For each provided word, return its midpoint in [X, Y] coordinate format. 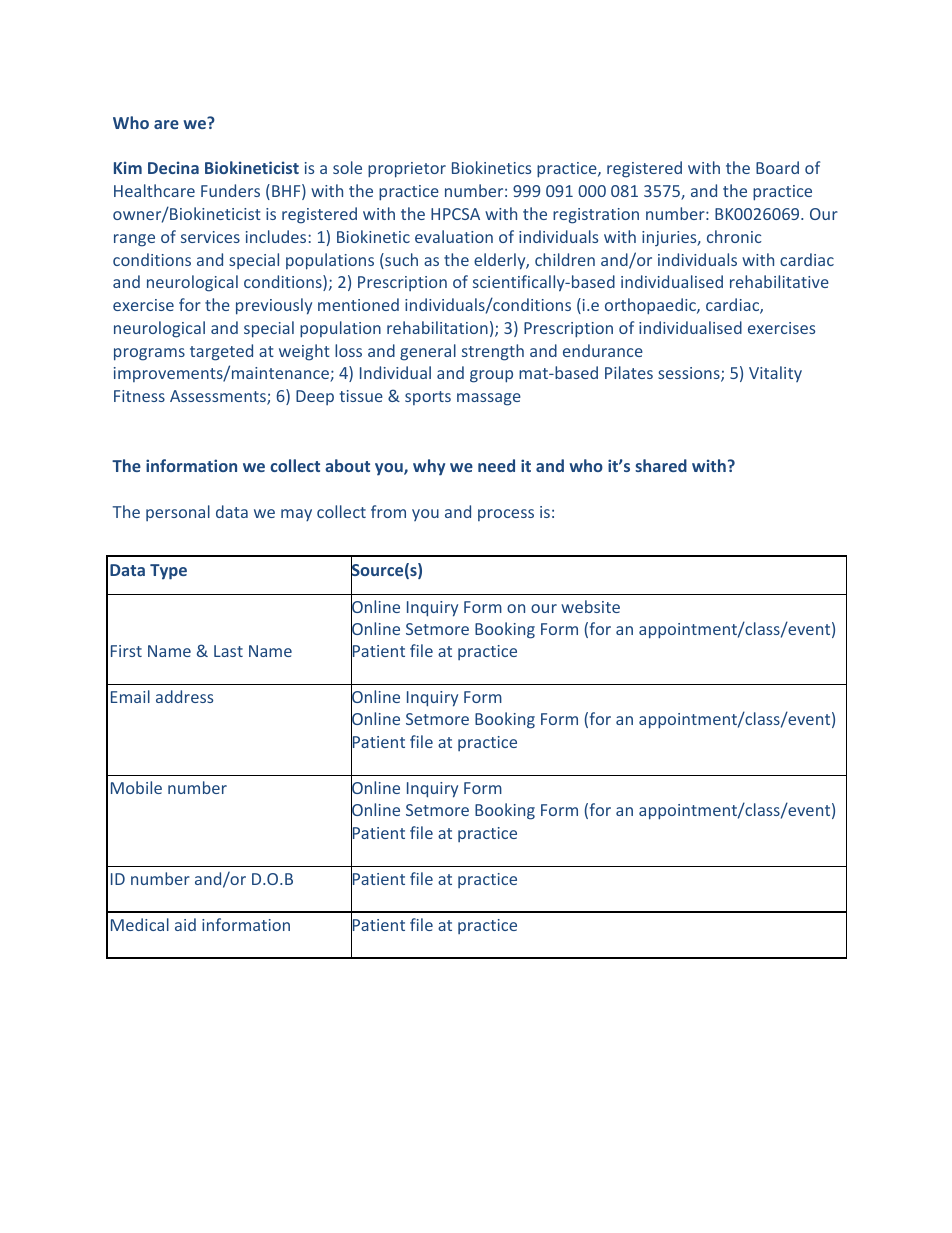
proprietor [407, 170]
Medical [140, 924]
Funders [230, 190]
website [590, 606]
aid [185, 924]
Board [777, 167]
